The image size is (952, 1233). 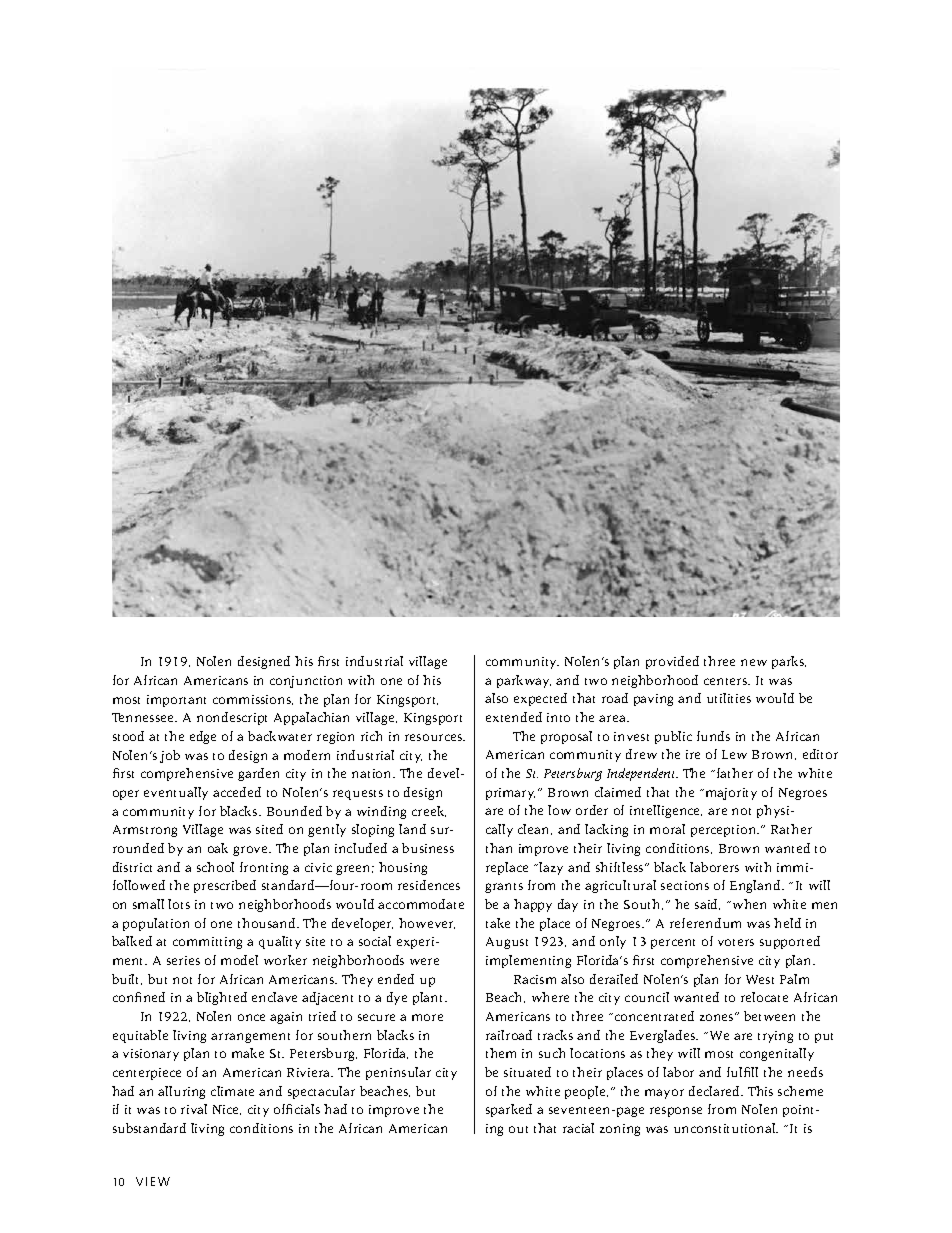 I want to click on more, so click(x=427, y=1017).
